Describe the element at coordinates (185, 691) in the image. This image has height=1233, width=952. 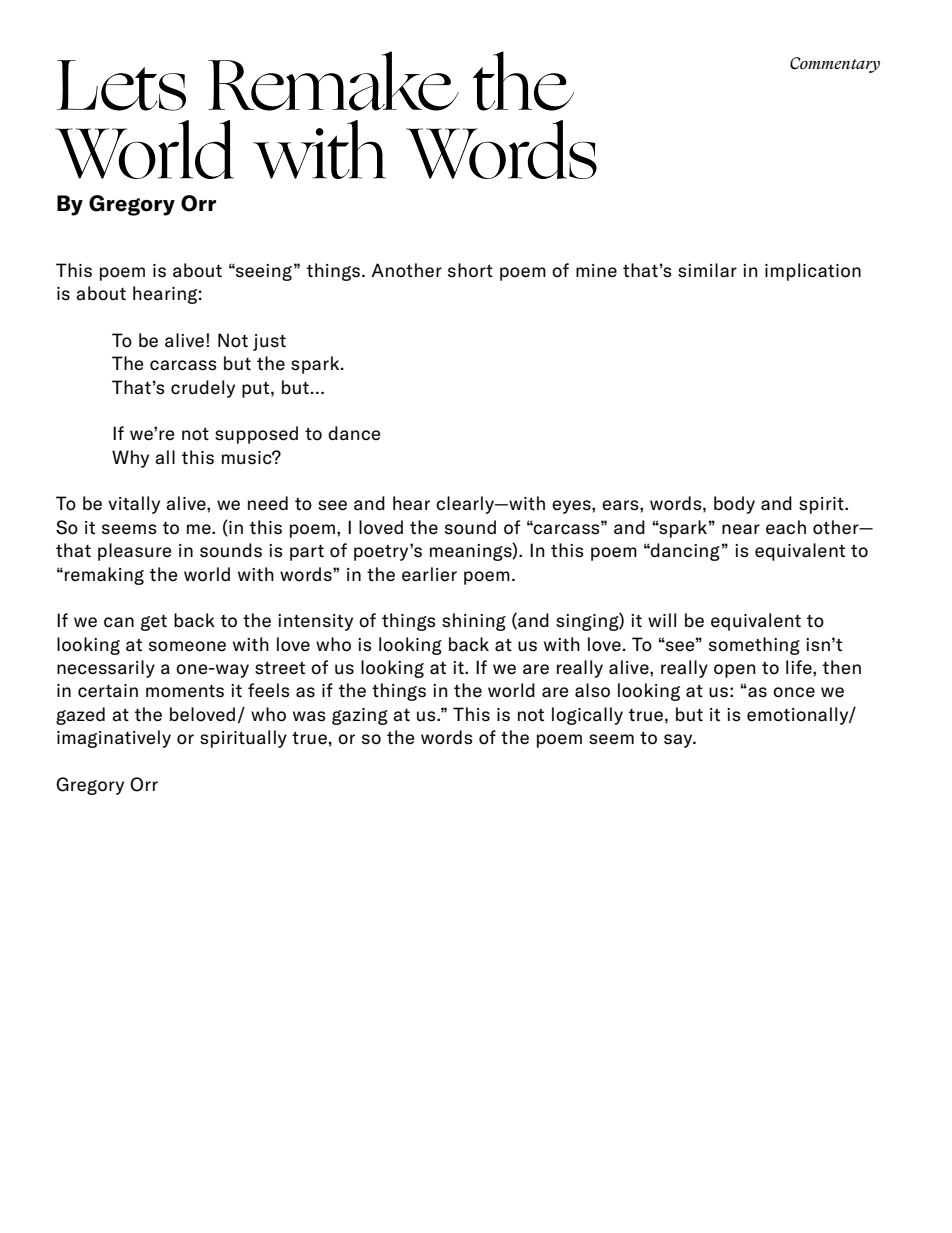
I see `moments` at that location.
